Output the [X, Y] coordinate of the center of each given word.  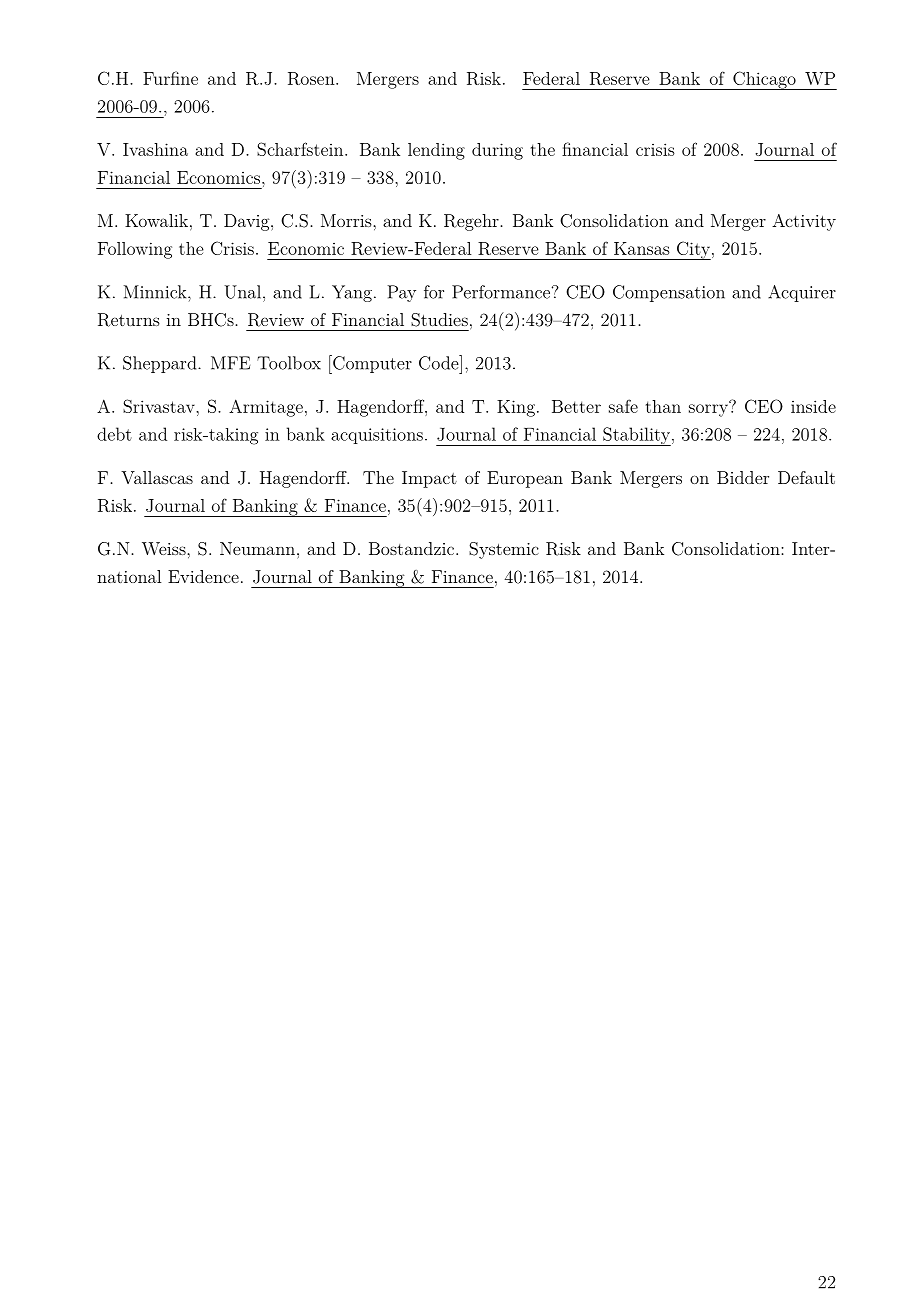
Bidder [743, 477]
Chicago [764, 80]
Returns [129, 320]
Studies [439, 320]
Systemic [504, 550]
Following [135, 250]
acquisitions [377, 436]
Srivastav [160, 406]
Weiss [165, 548]
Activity [804, 222]
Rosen [312, 78]
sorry [709, 409]
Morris [347, 220]
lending [436, 151]
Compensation [669, 293]
